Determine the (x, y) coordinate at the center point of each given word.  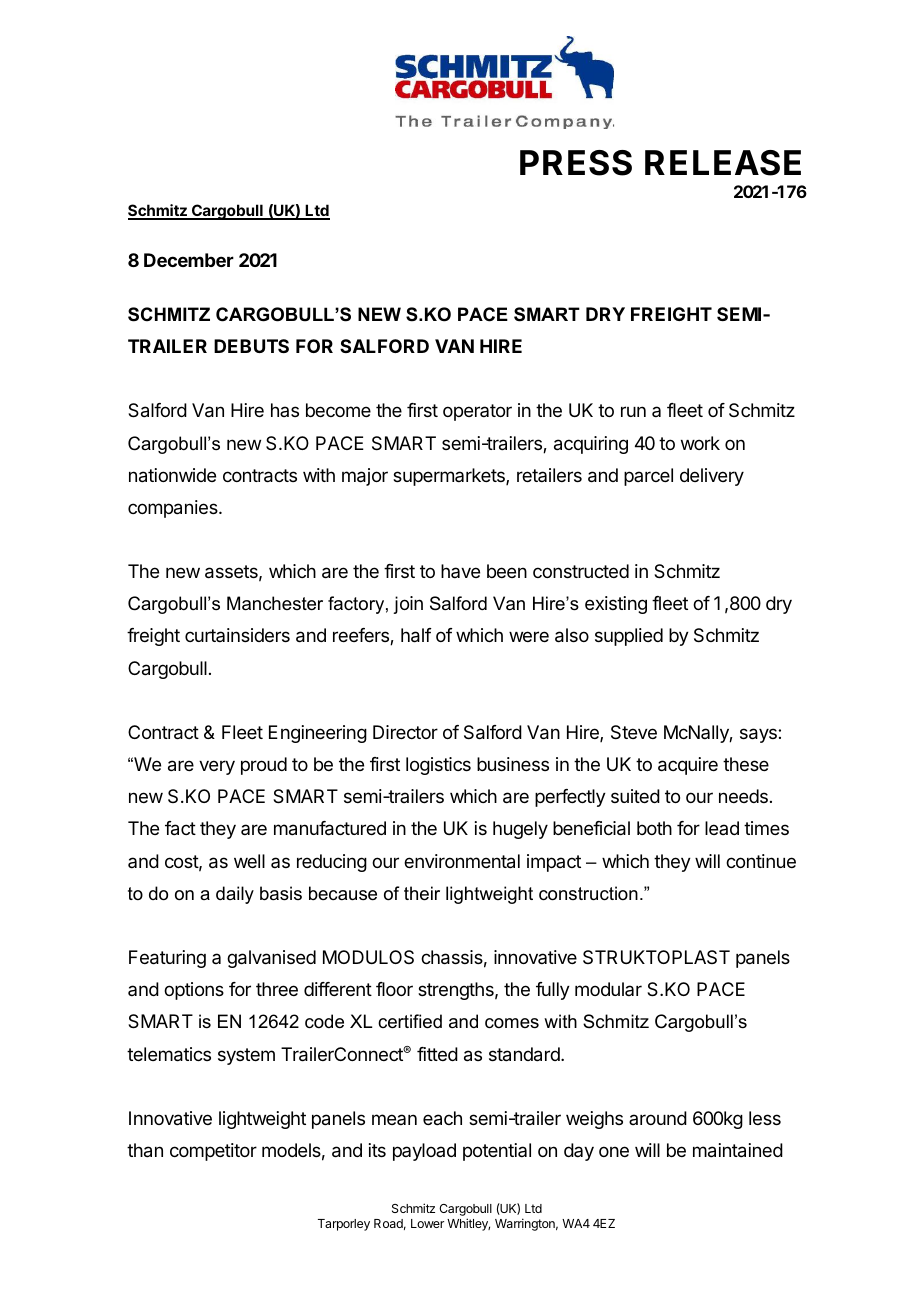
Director (405, 732)
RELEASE (723, 163)
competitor (213, 1152)
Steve (634, 732)
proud (264, 766)
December (189, 260)
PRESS (576, 163)
